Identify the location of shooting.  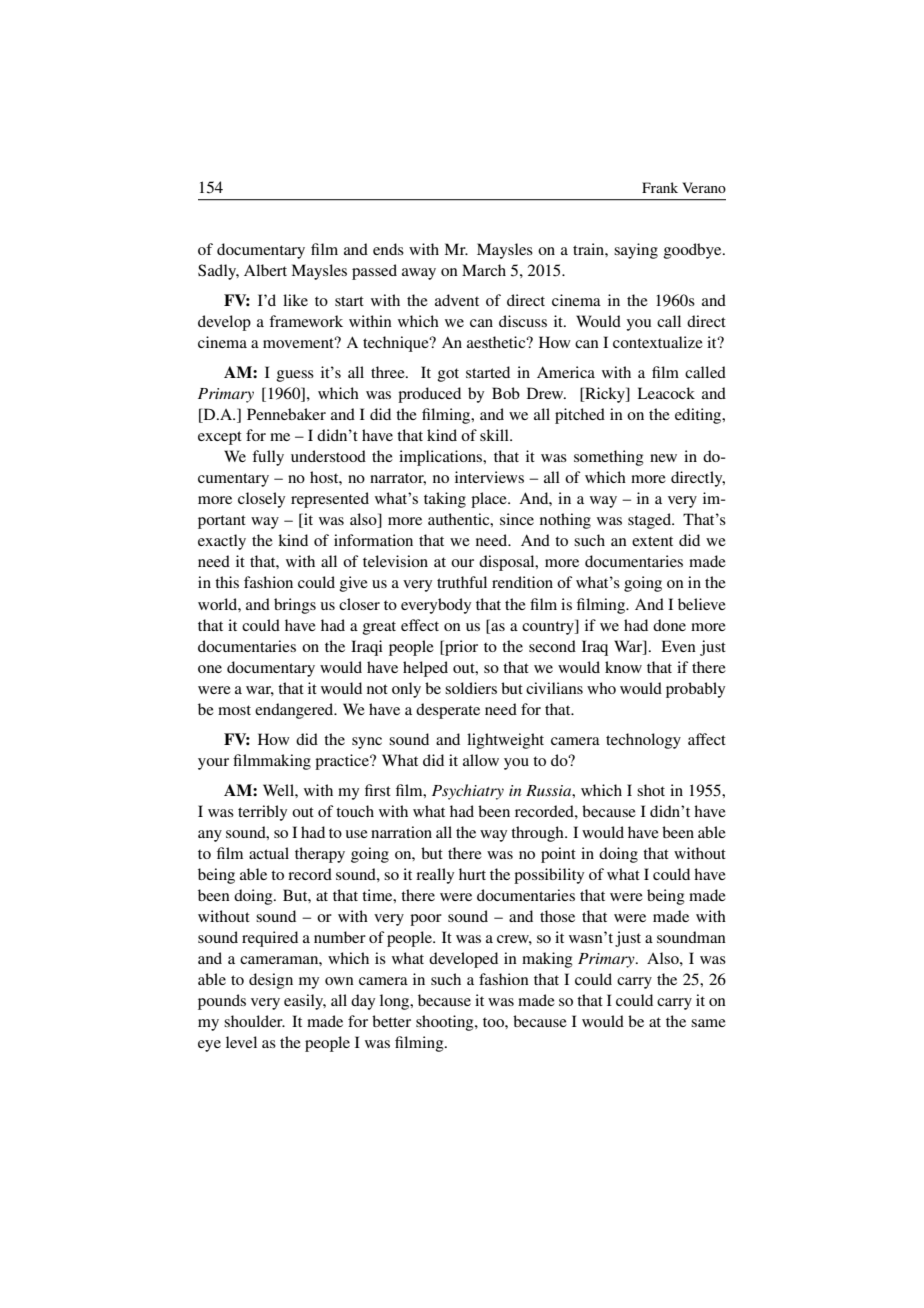
(446, 1023).
